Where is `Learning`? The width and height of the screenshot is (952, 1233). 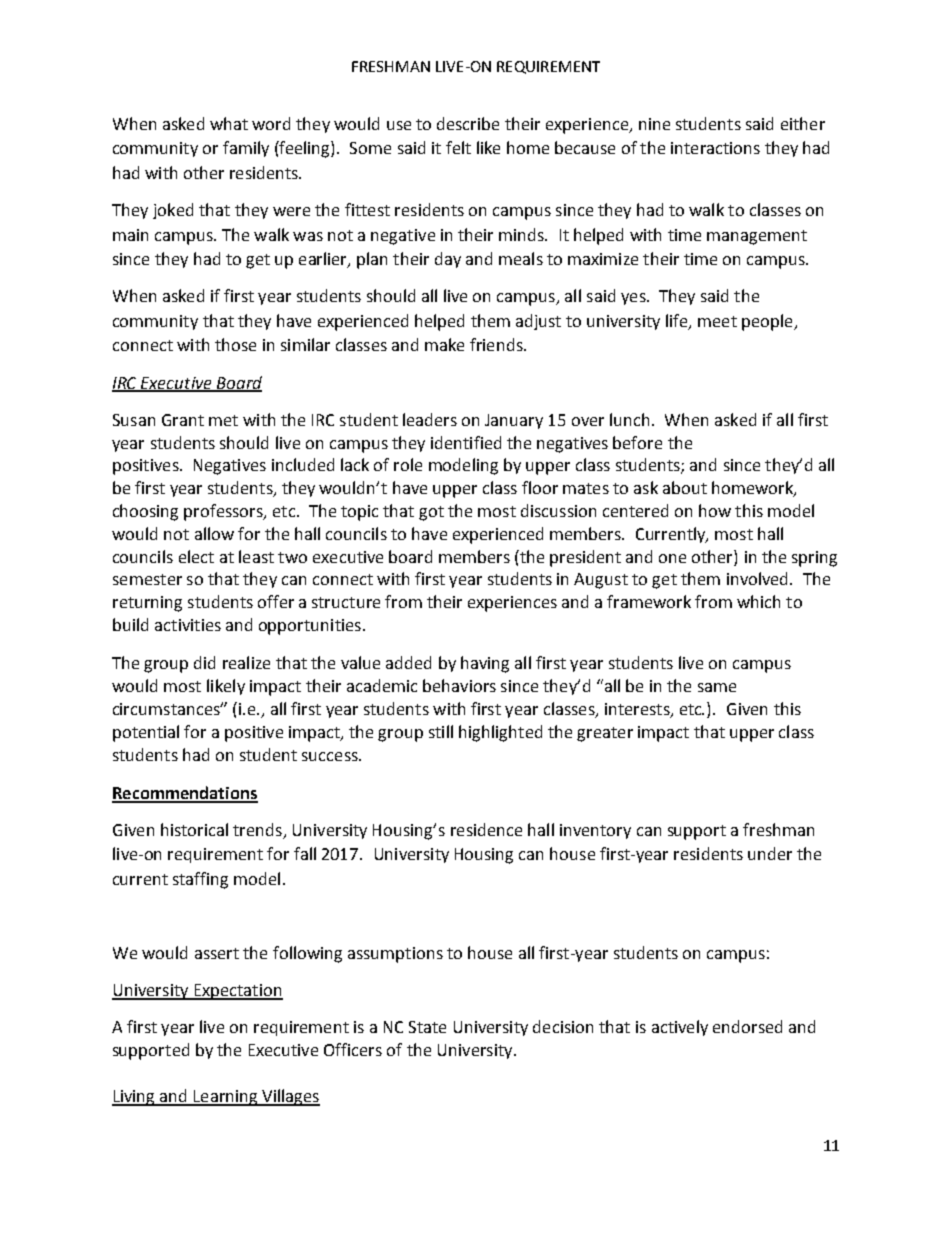
Learning is located at coordinates (226, 1098).
